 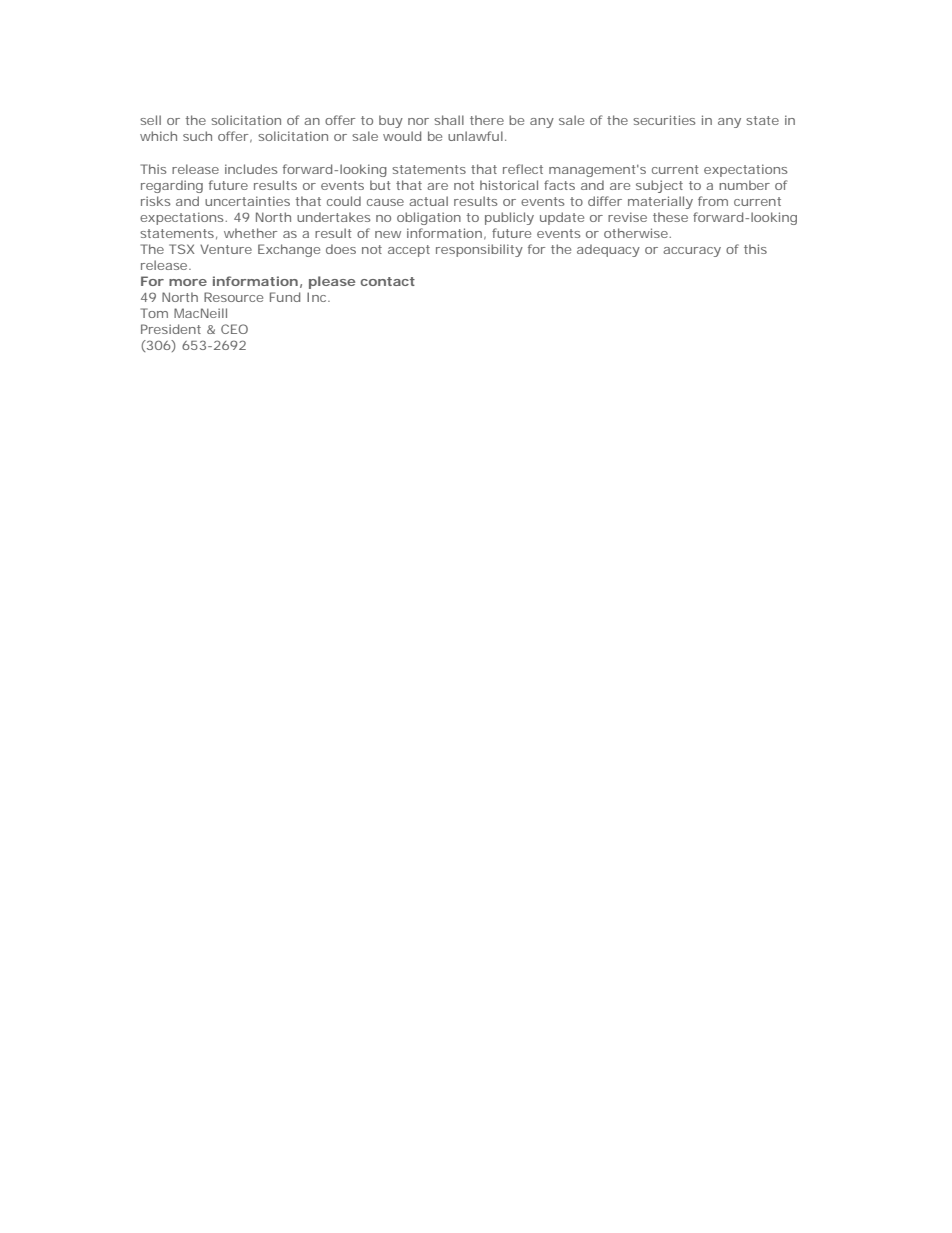 I want to click on contact, so click(x=388, y=281).
